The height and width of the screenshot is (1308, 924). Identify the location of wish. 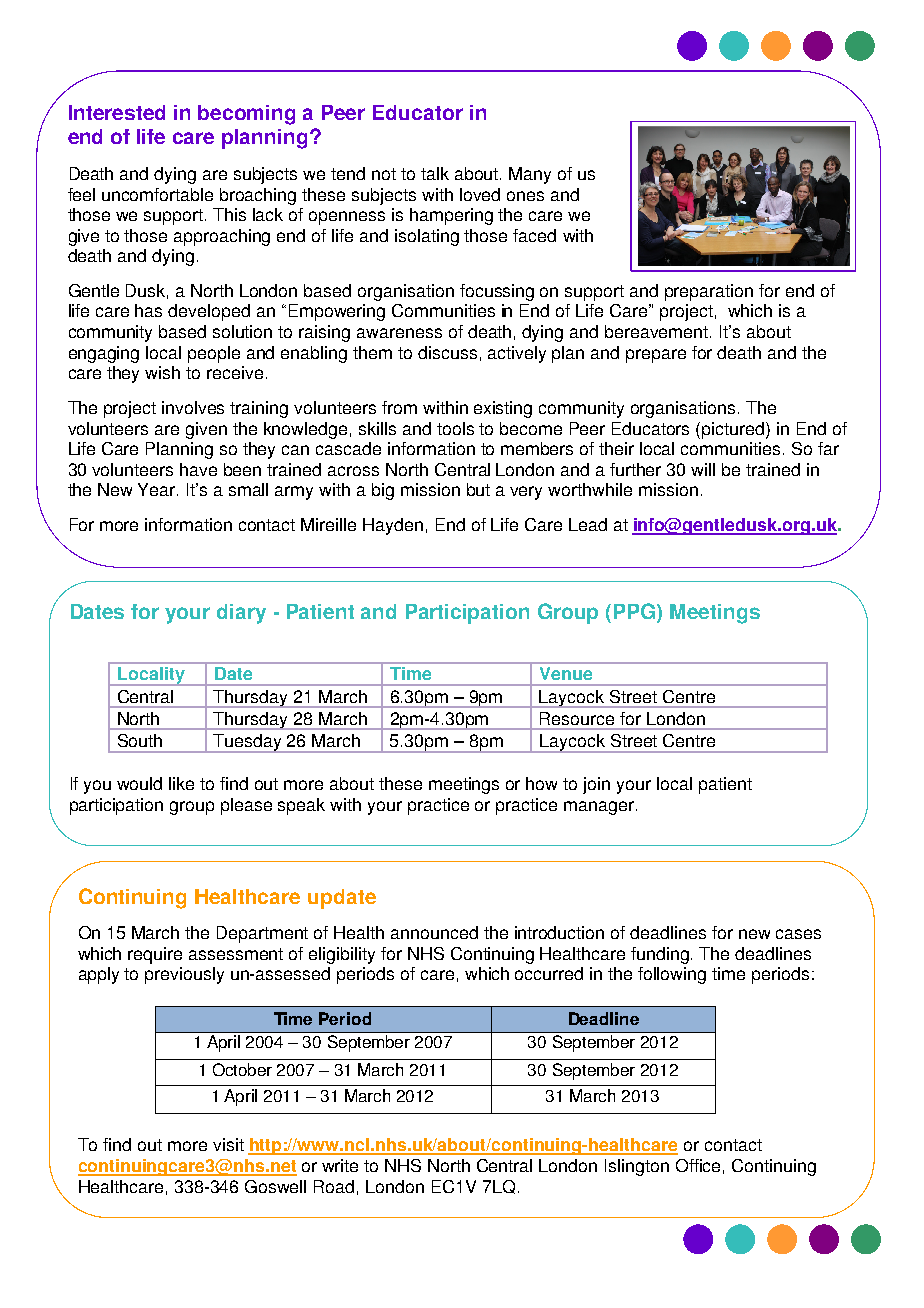
(162, 372).
